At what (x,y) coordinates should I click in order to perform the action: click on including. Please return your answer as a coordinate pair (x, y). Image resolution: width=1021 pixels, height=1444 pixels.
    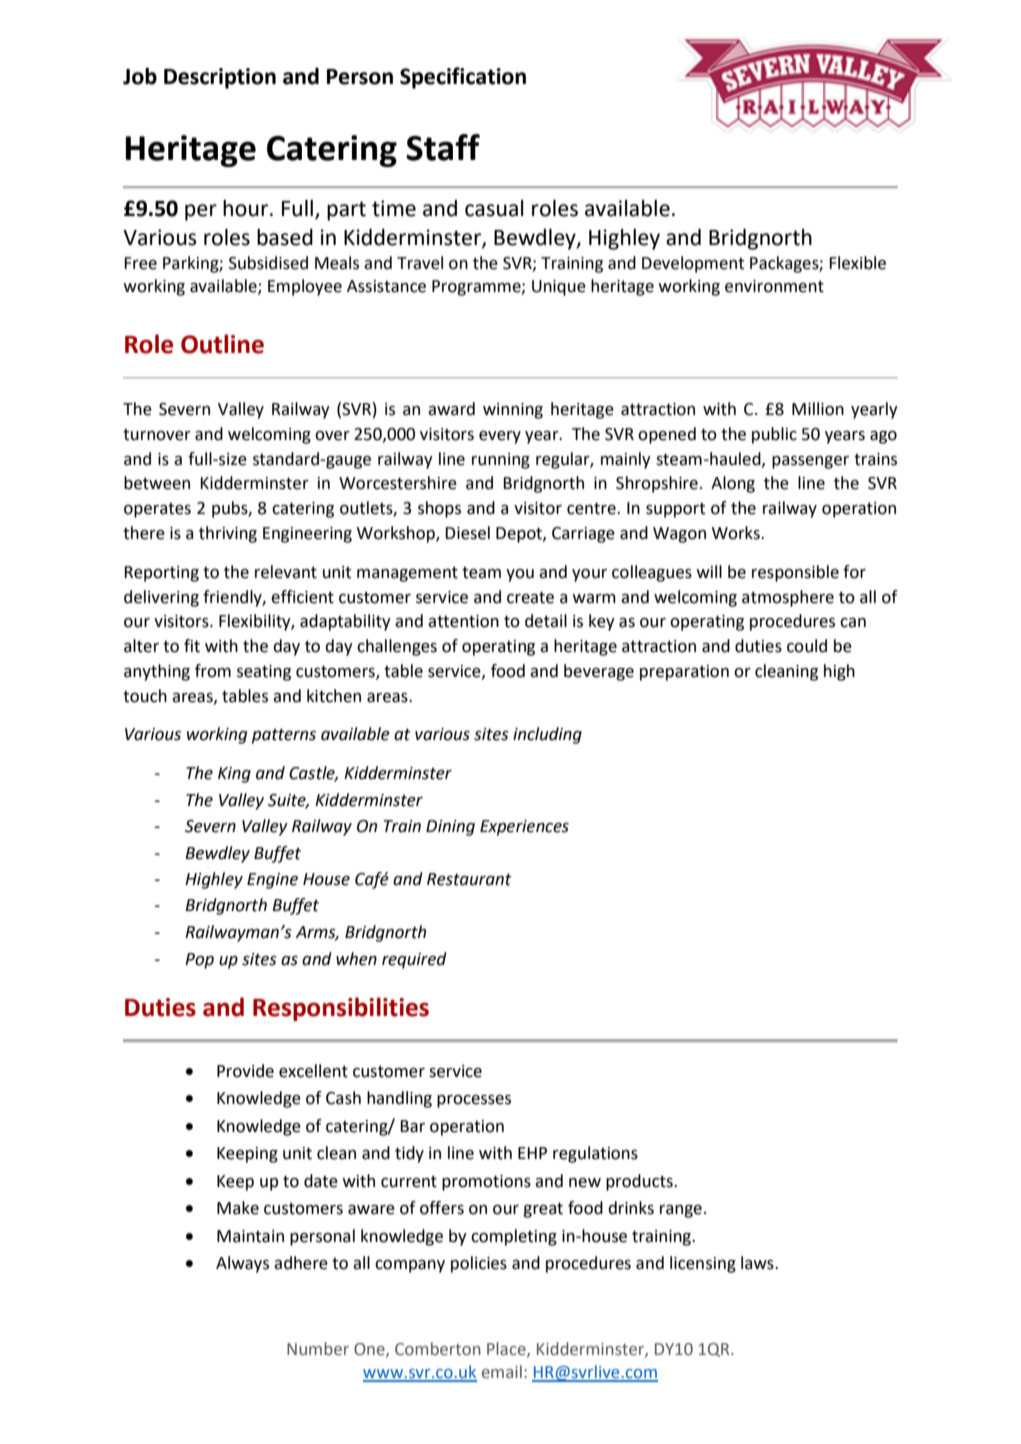
    Looking at the image, I should click on (547, 735).
